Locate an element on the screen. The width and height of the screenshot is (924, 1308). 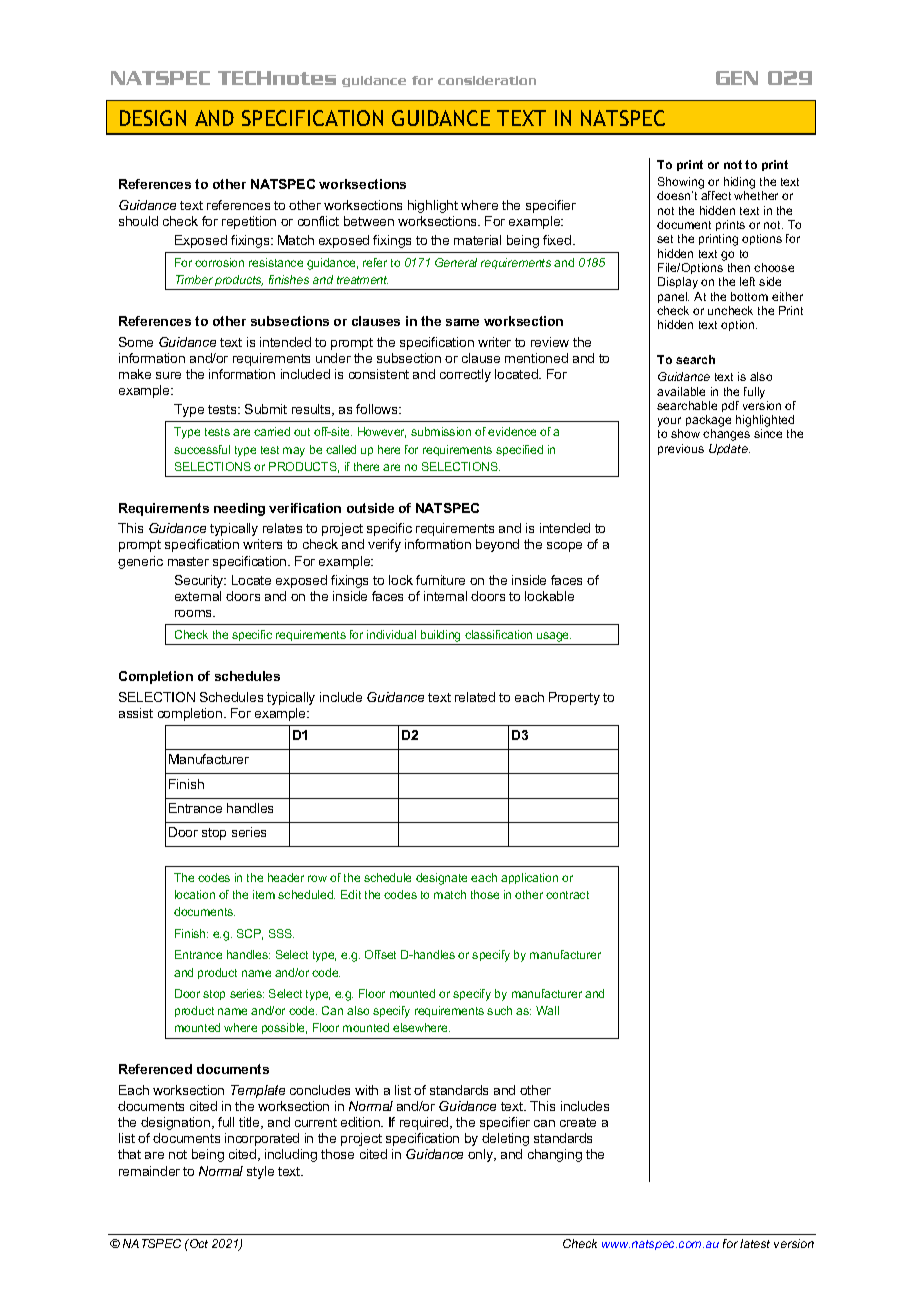
Oct is located at coordinates (198, 1243).
